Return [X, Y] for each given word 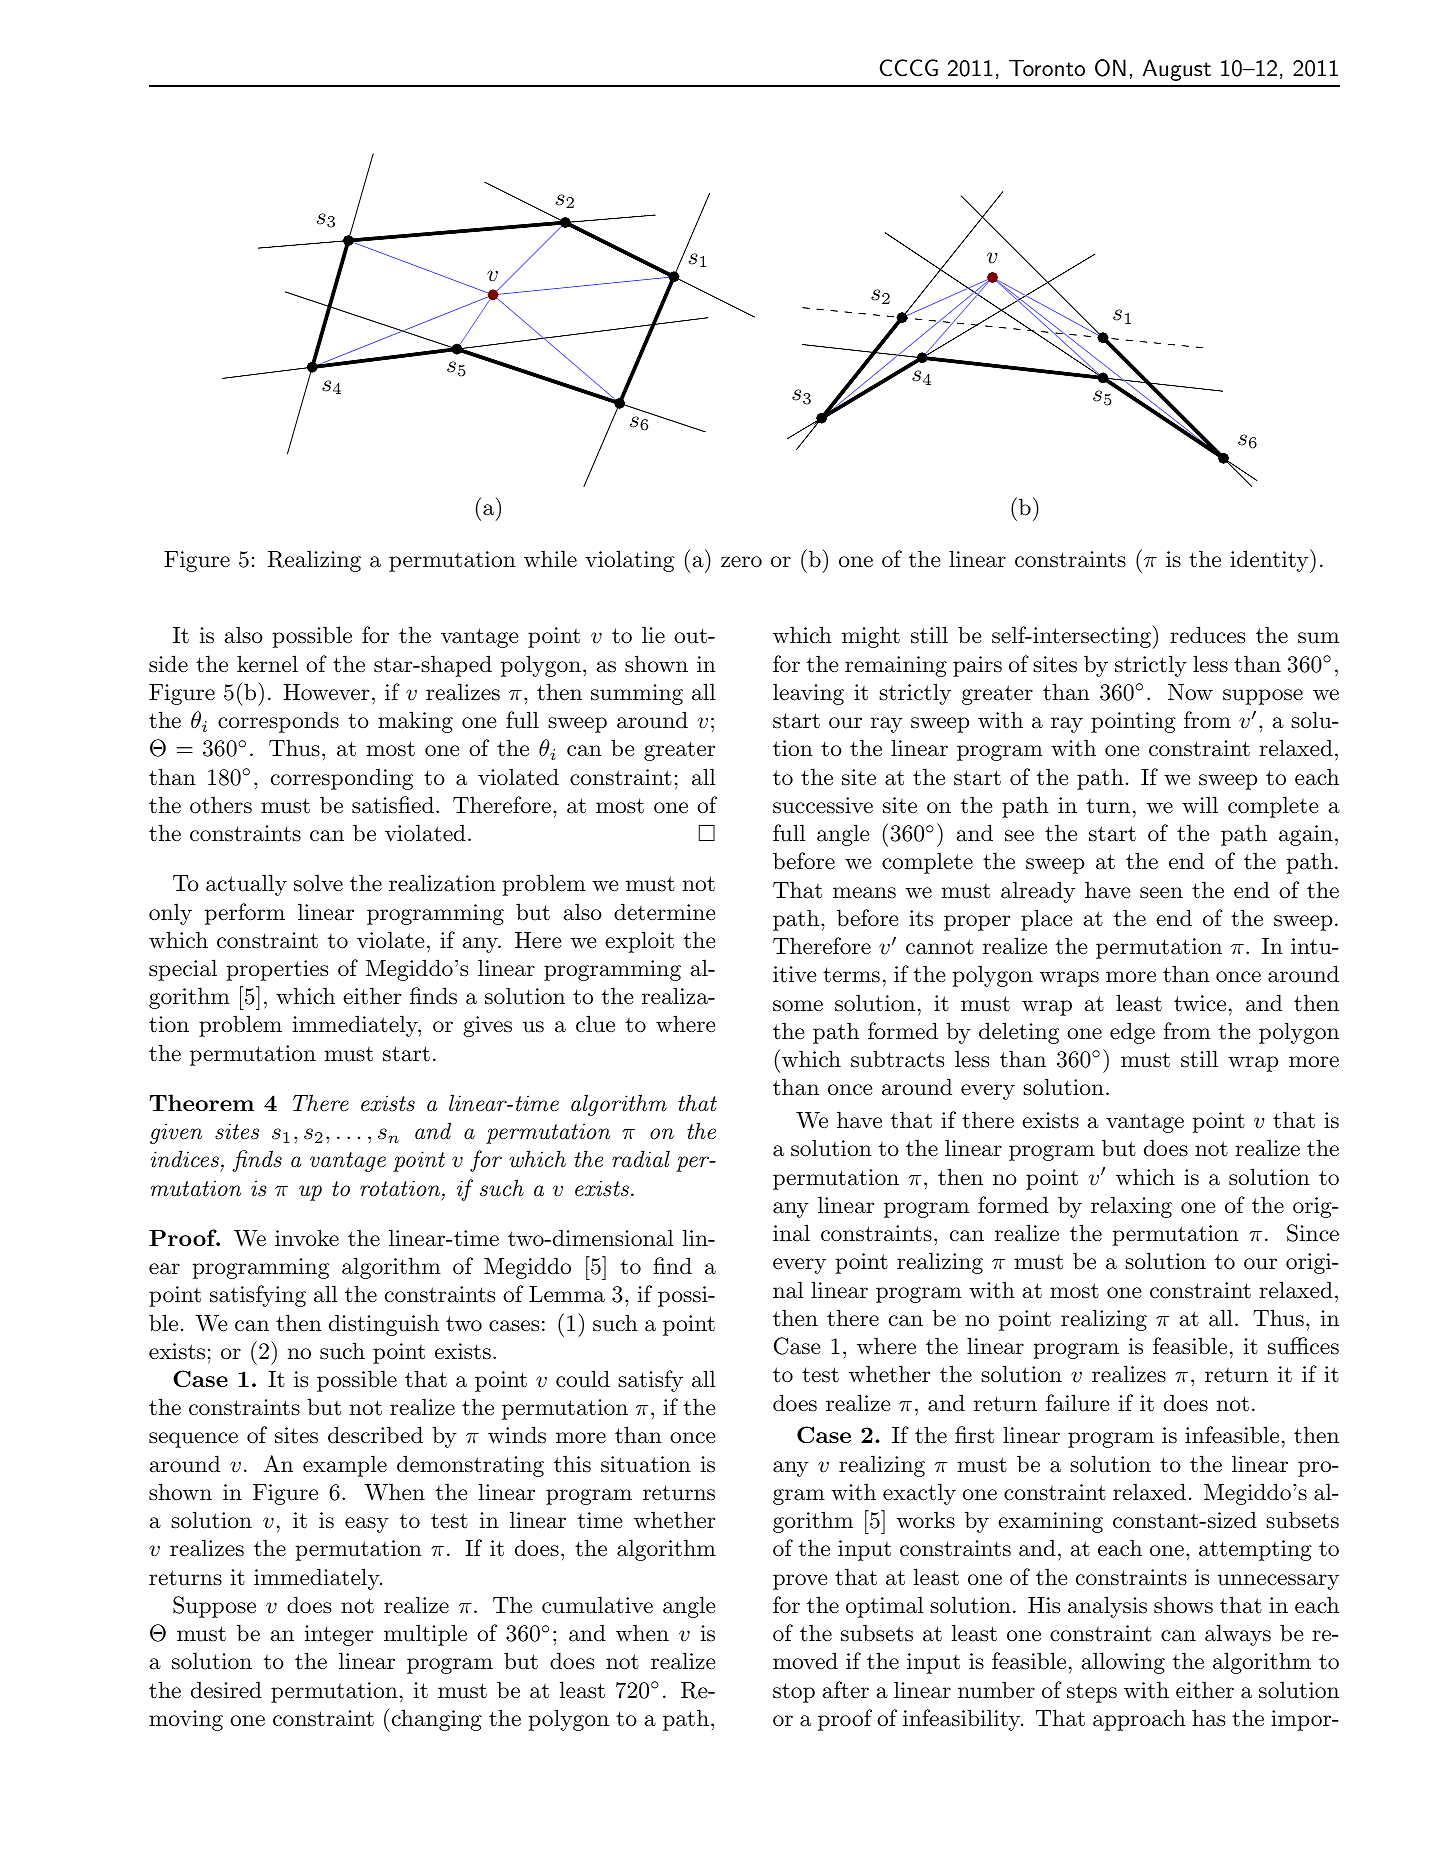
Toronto [1047, 68]
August [1177, 70]
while [550, 559]
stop [794, 1693]
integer [339, 1635]
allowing [1123, 1663]
